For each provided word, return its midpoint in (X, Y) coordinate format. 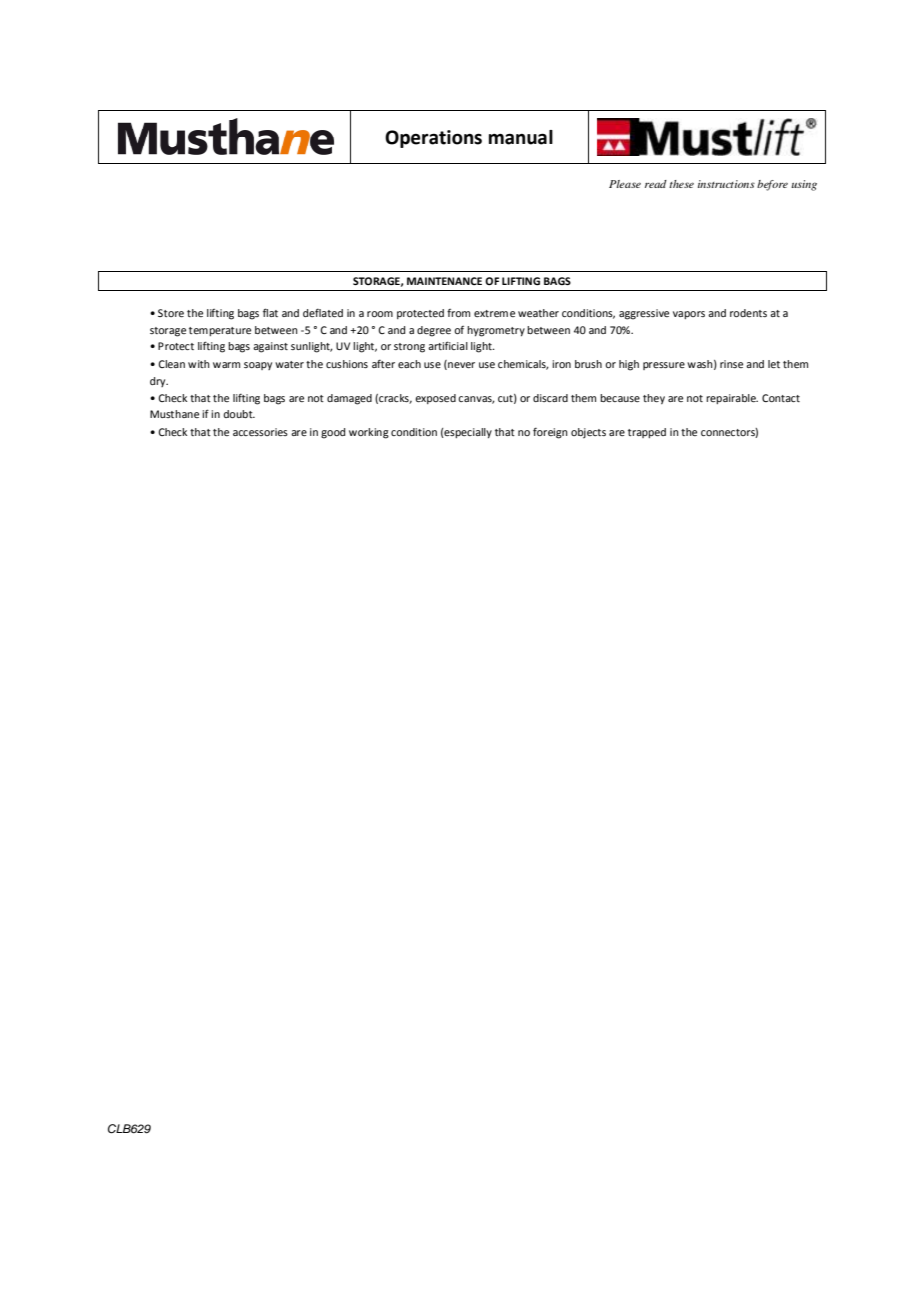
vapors (689, 315)
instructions (726, 184)
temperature (220, 331)
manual (521, 137)
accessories (260, 432)
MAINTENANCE (444, 281)
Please (625, 184)
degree (434, 331)
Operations (433, 139)
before (772, 185)
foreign (550, 433)
